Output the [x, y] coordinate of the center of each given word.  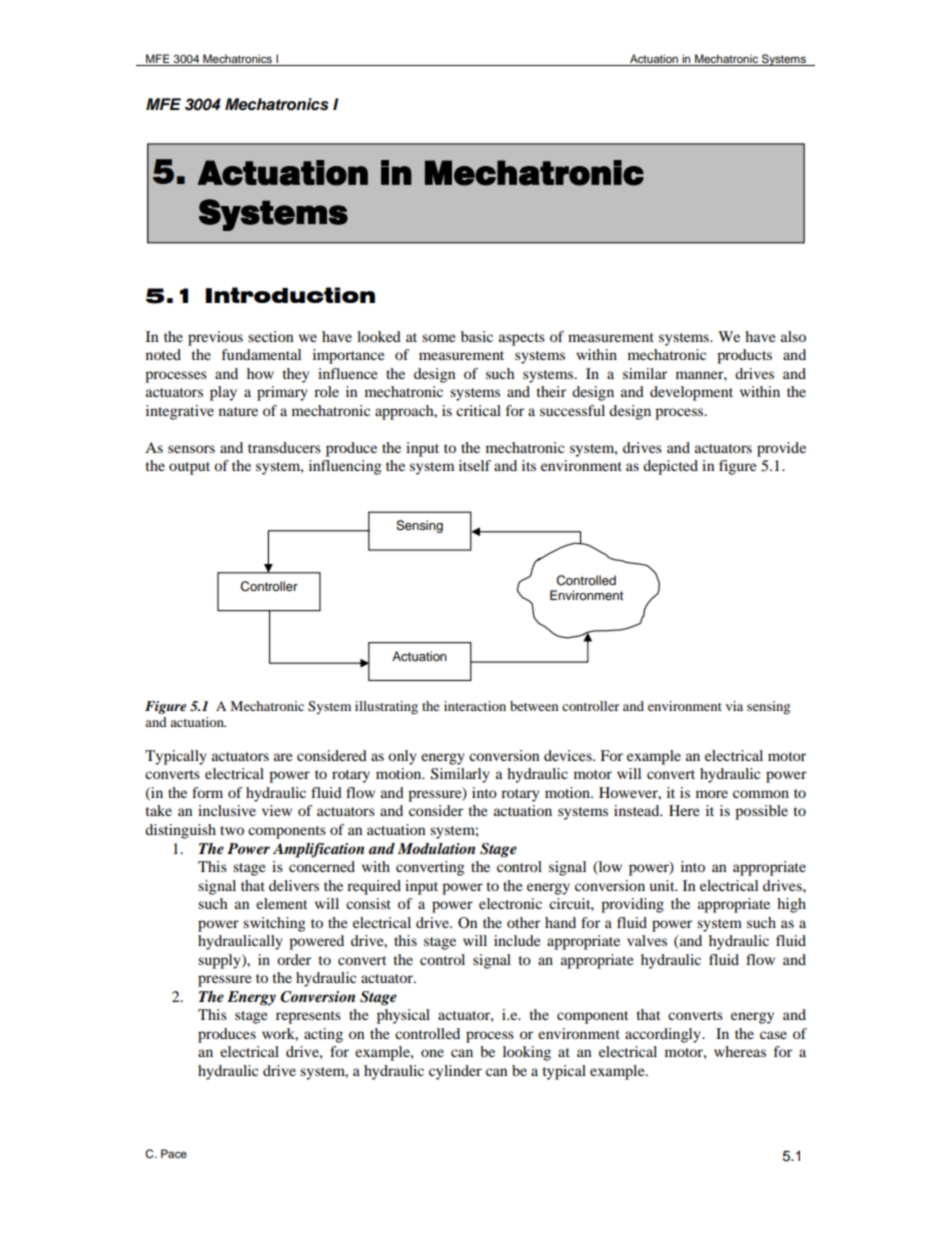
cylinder [455, 1072]
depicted [670, 467]
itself [475, 465]
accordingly [664, 1035]
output [189, 468]
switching [274, 924]
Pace [174, 1153]
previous [215, 338]
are [283, 757]
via [734, 706]
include [517, 940]
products [744, 356]
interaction [475, 706]
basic [477, 336]
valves [647, 940]
